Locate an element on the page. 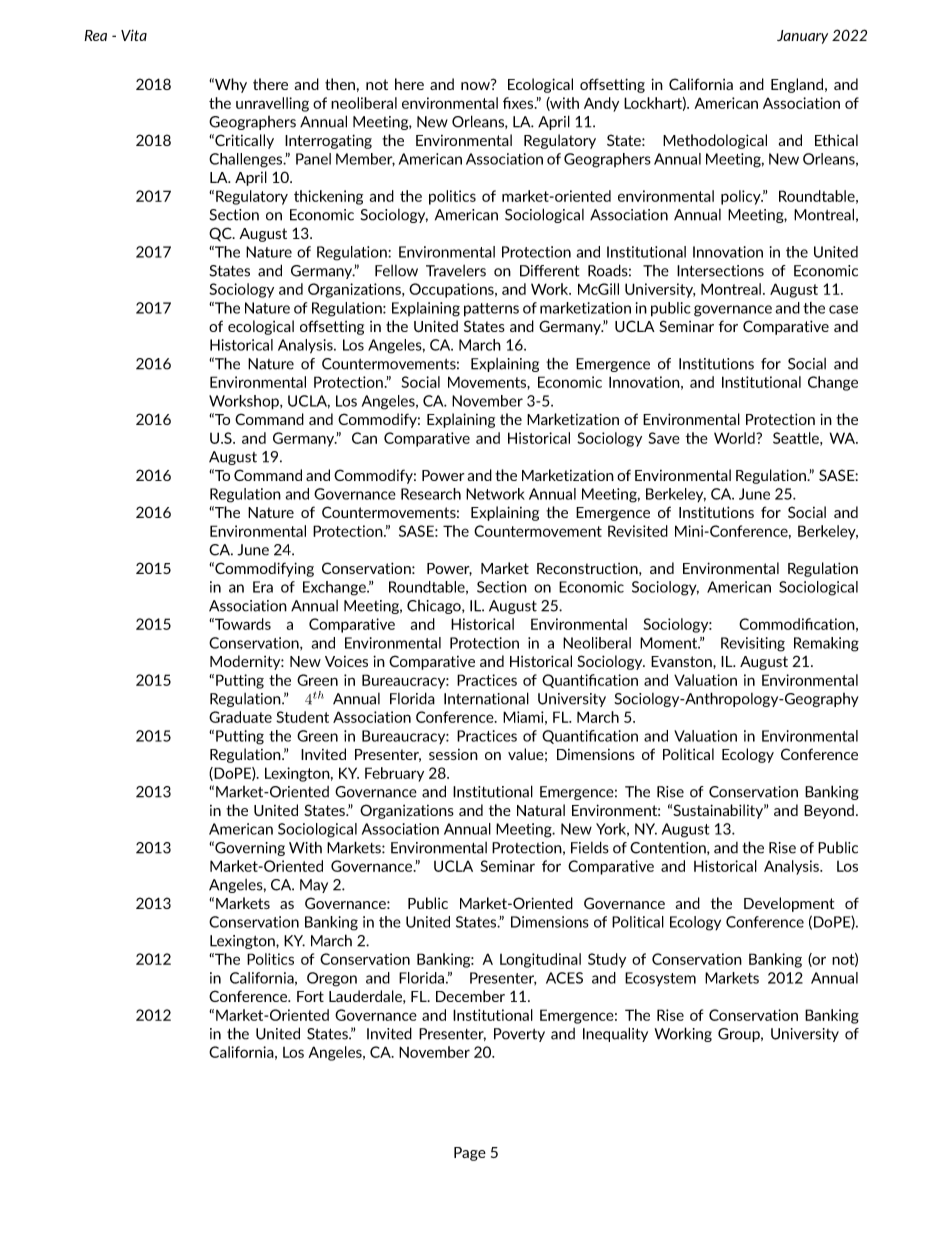  Fort is located at coordinates (310, 996).
